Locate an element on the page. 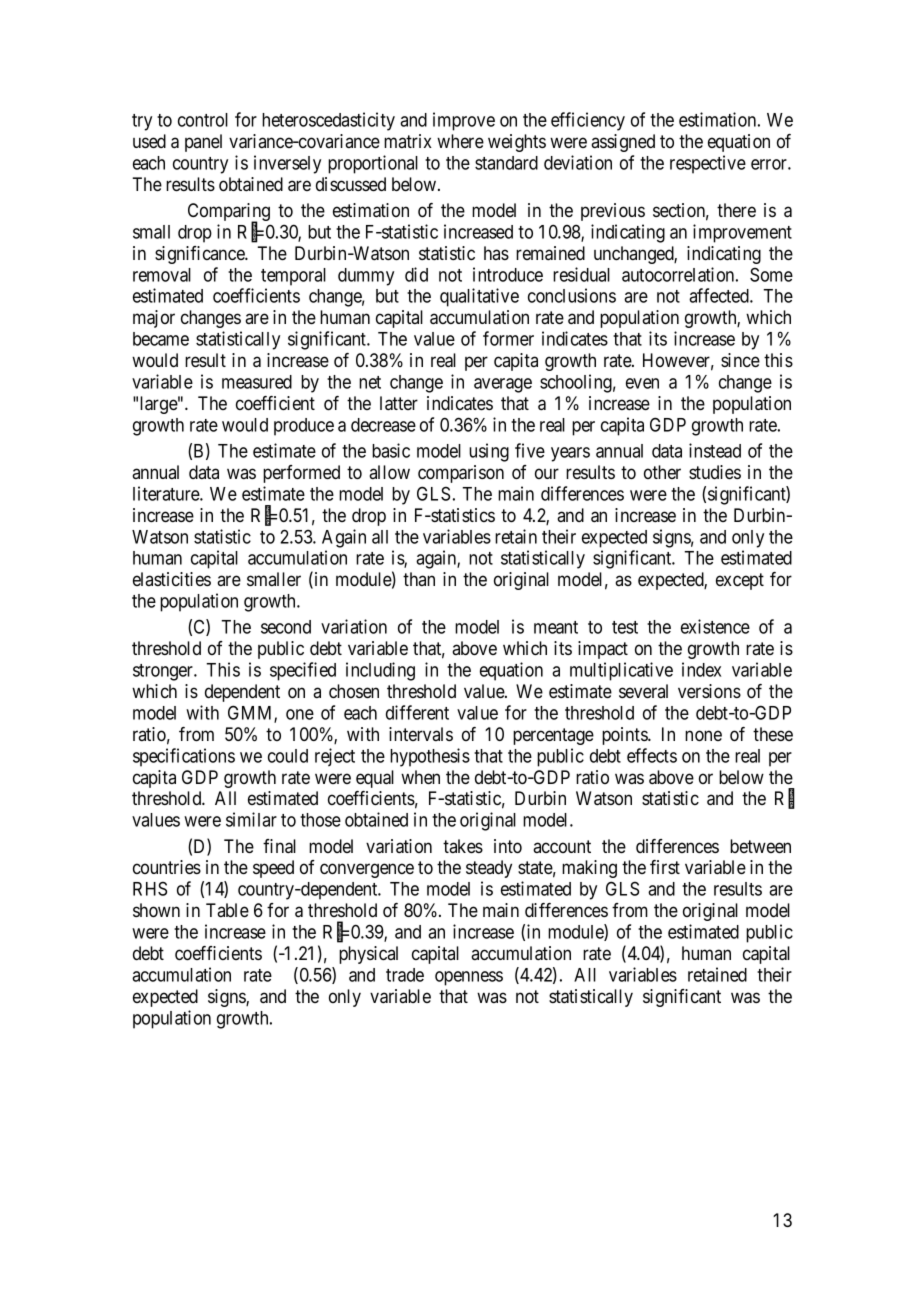 This document has width=924, height=1308. than is located at coordinates (419, 579).
